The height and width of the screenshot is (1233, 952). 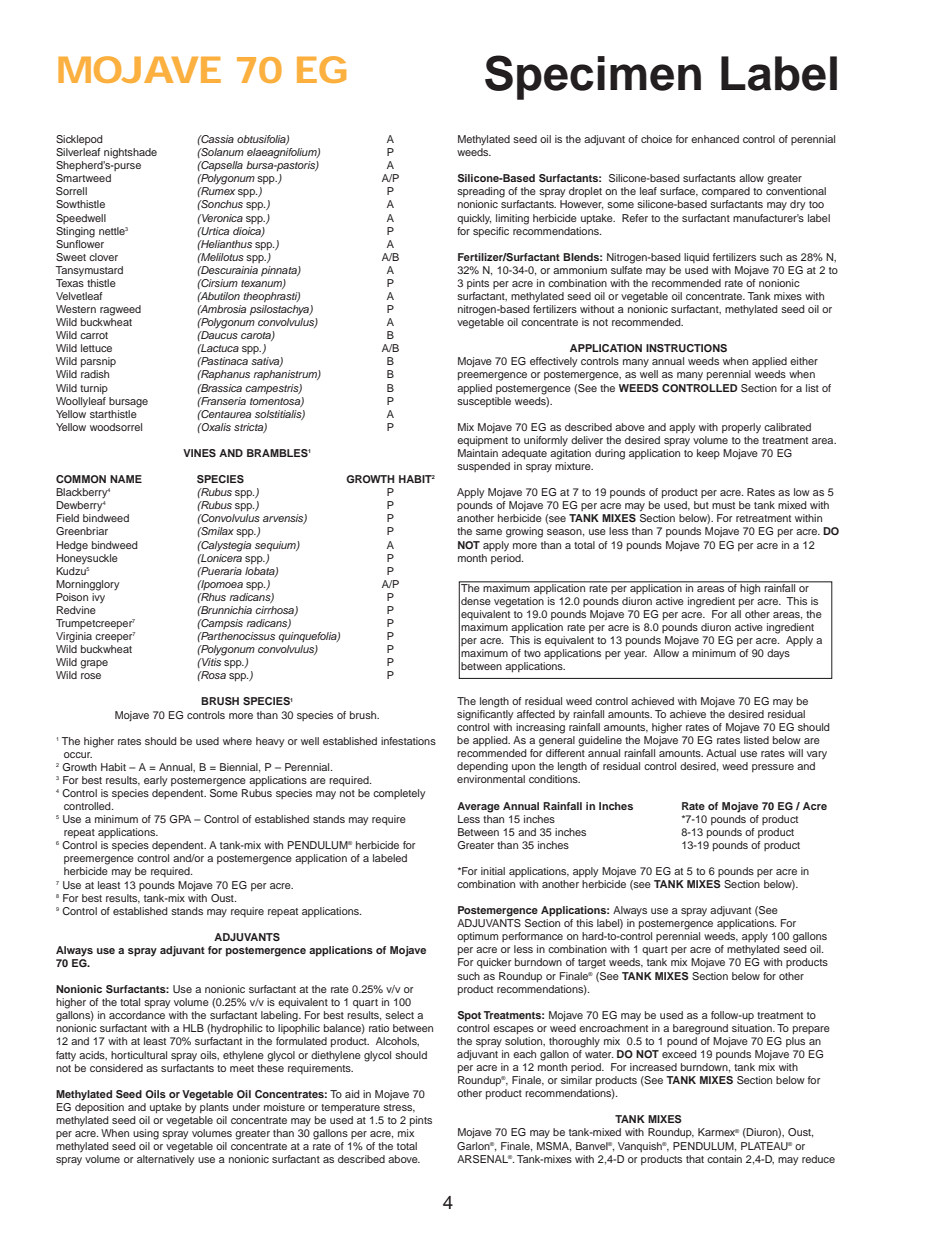 What do you see at coordinates (350, 1108) in the screenshot?
I see `temperature` at bounding box center [350, 1108].
